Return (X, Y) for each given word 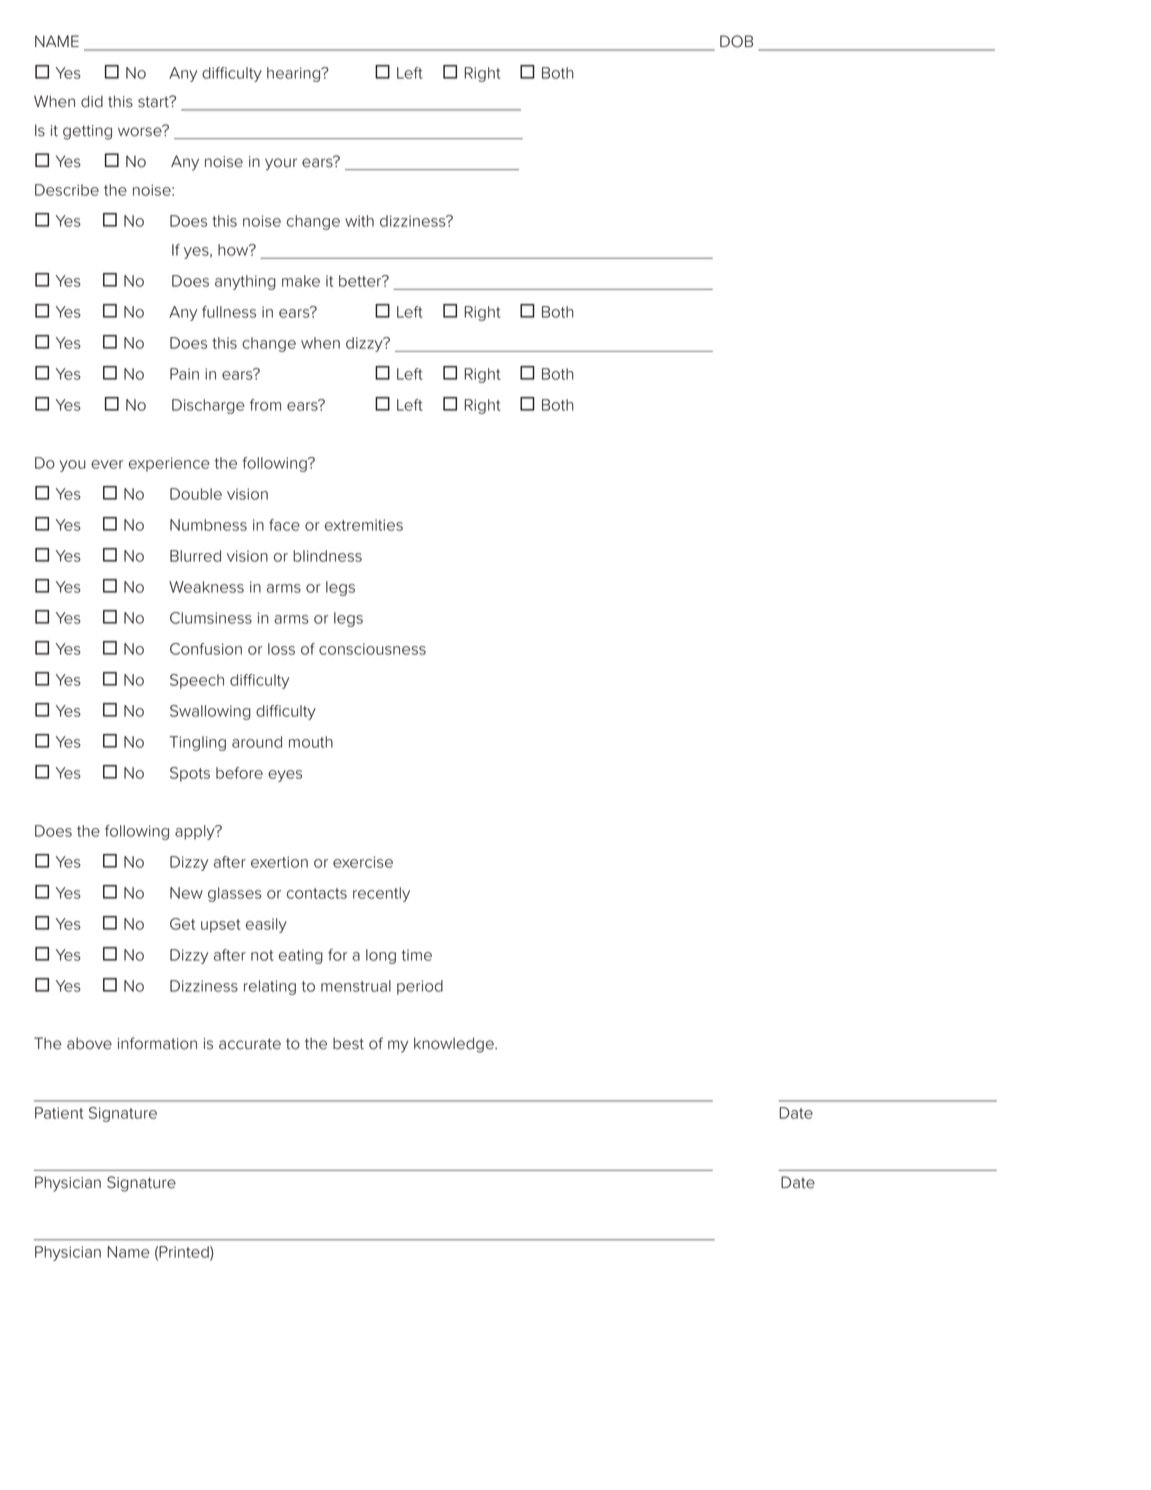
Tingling (198, 743)
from (265, 405)
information (157, 1043)
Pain (184, 374)
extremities (364, 525)
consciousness (372, 649)
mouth (311, 742)
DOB (736, 41)
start (154, 102)
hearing (295, 74)
